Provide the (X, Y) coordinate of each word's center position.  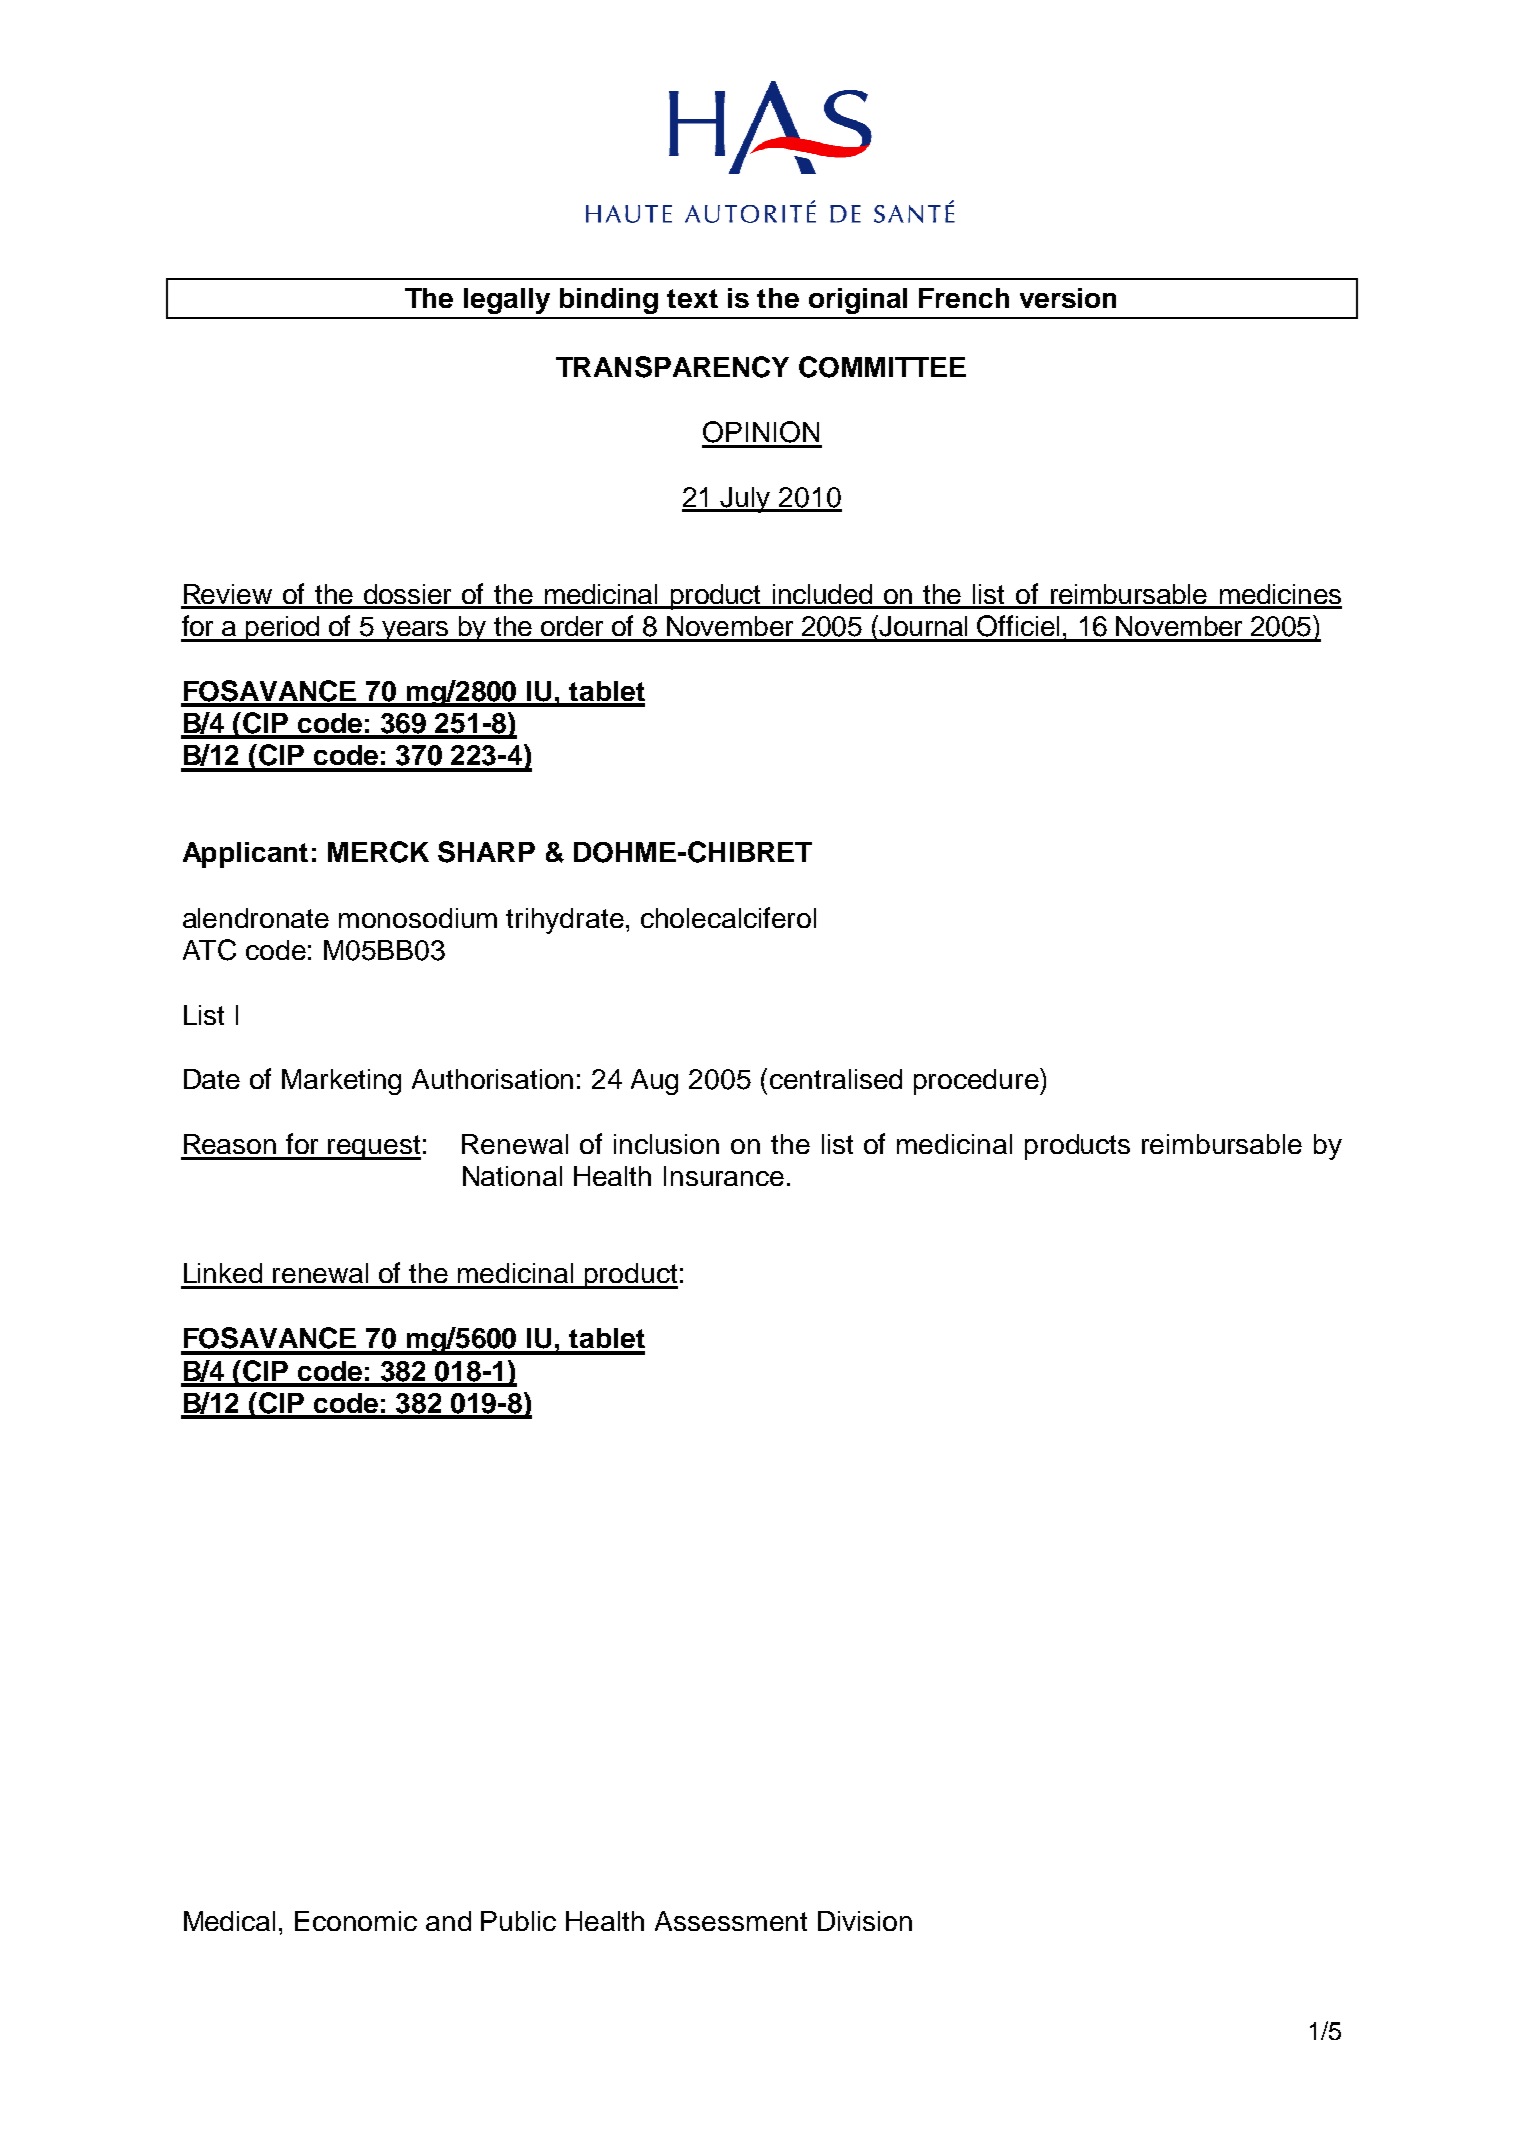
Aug (654, 1082)
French (964, 298)
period (283, 629)
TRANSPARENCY (672, 367)
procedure (977, 1081)
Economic (356, 1921)
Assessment (731, 1921)
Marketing (341, 1082)
